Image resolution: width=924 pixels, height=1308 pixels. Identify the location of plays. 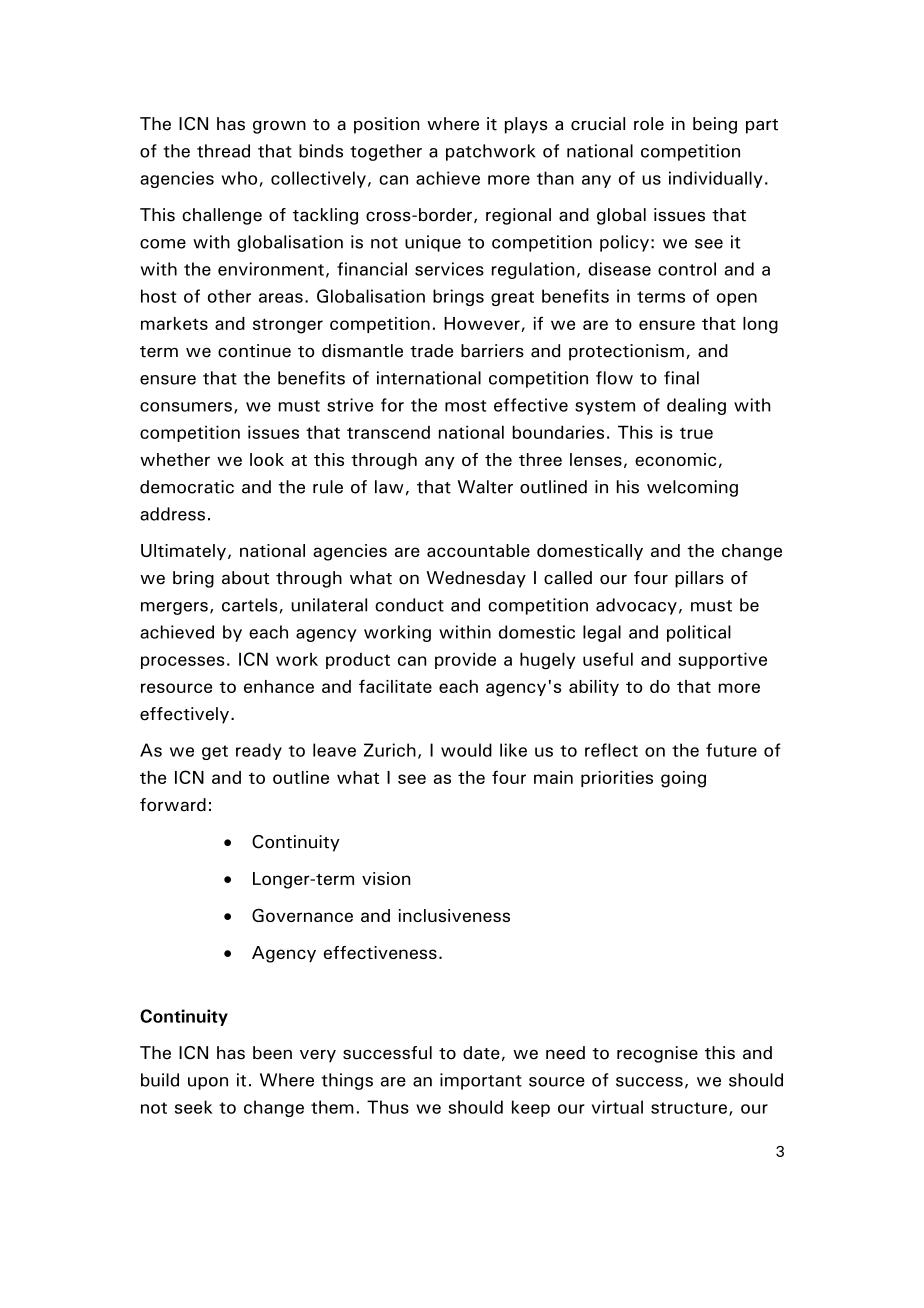
(526, 125).
